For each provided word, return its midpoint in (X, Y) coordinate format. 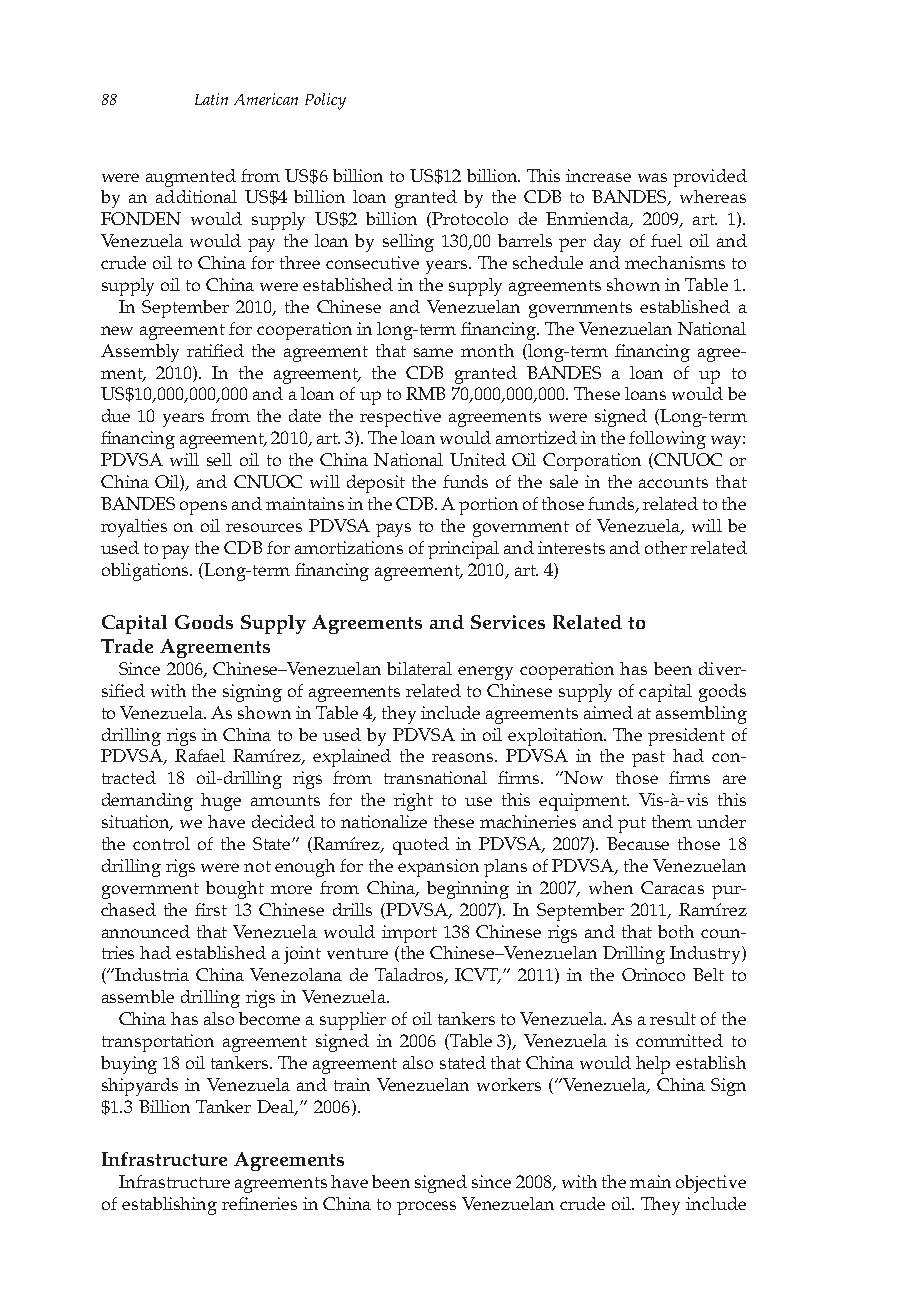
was (652, 177)
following (667, 440)
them (672, 821)
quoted (421, 846)
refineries (259, 1203)
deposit (376, 484)
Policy (325, 101)
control (161, 843)
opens (203, 508)
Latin (211, 99)
